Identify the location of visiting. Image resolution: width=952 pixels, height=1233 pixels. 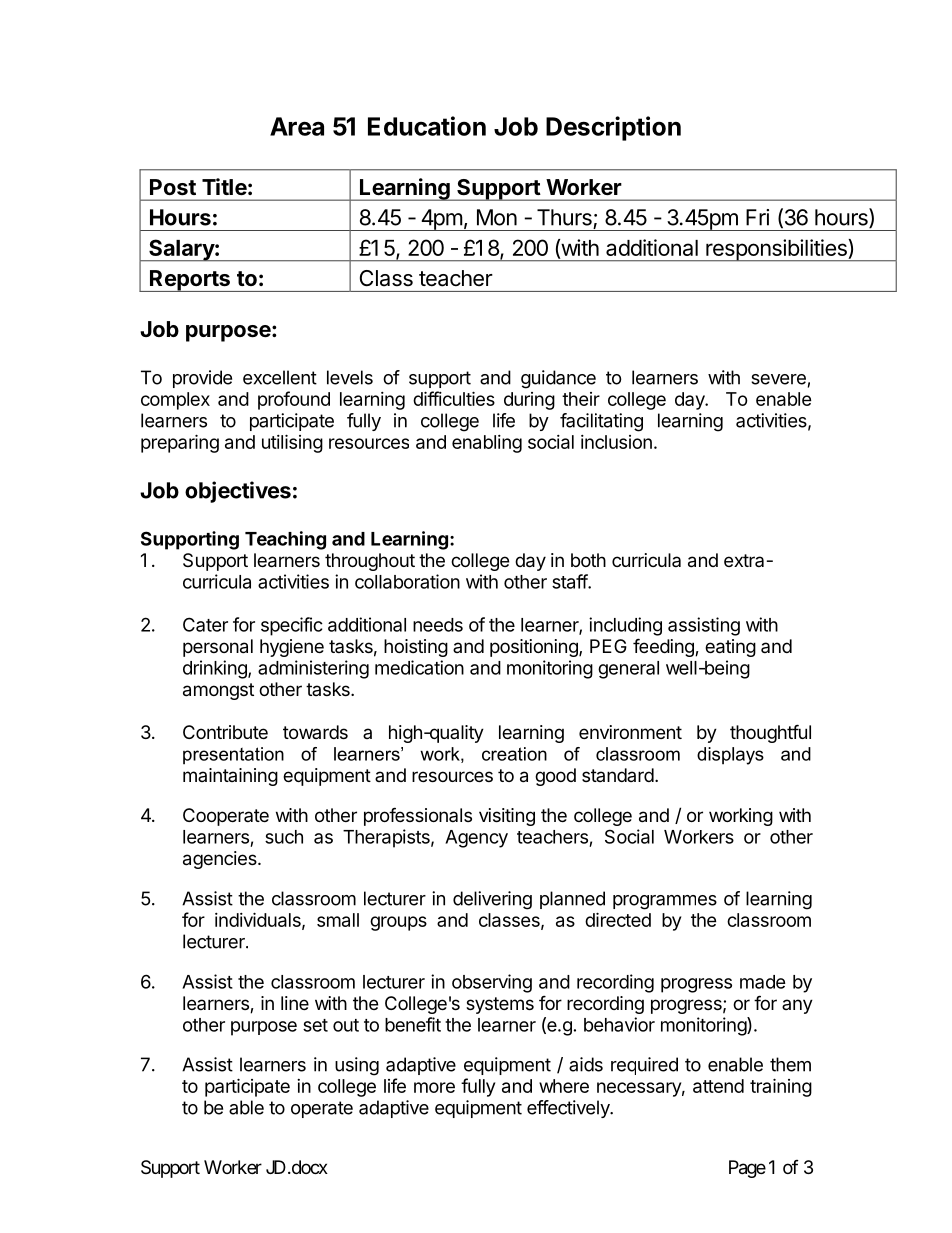
(507, 817).
